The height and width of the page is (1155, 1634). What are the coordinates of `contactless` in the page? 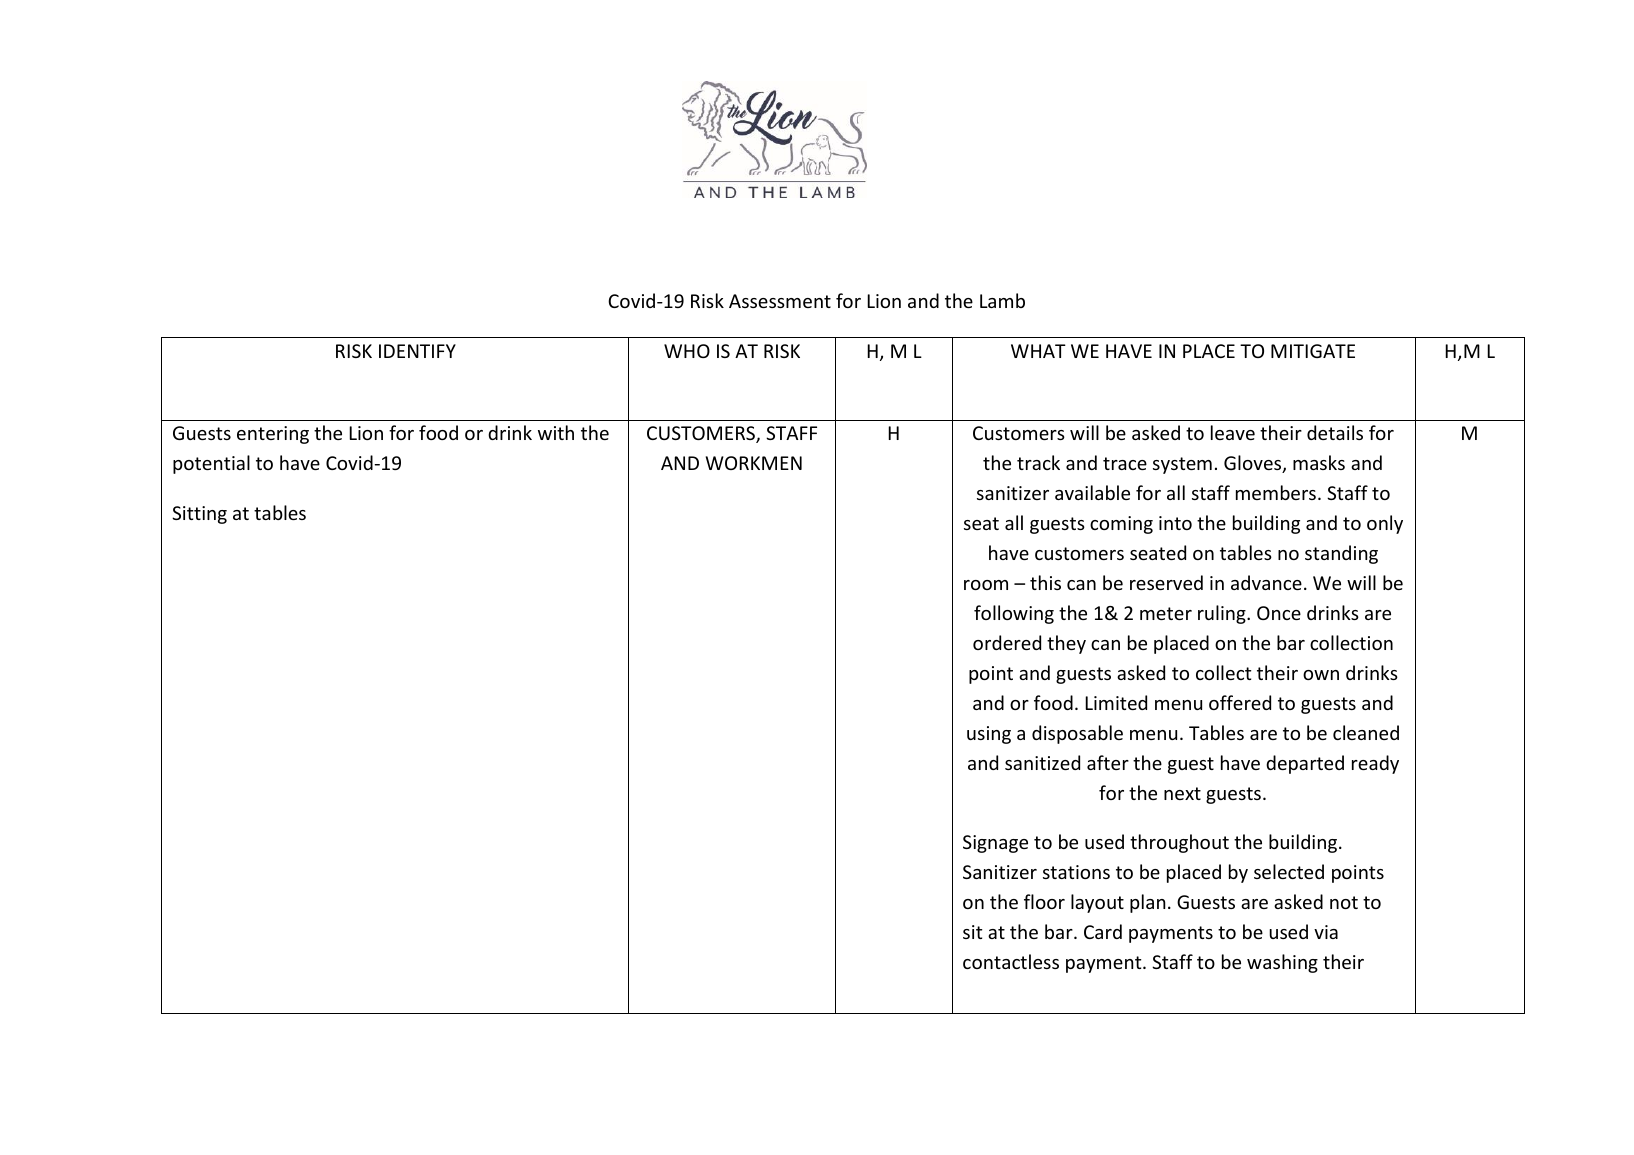 It's located at (1011, 961).
